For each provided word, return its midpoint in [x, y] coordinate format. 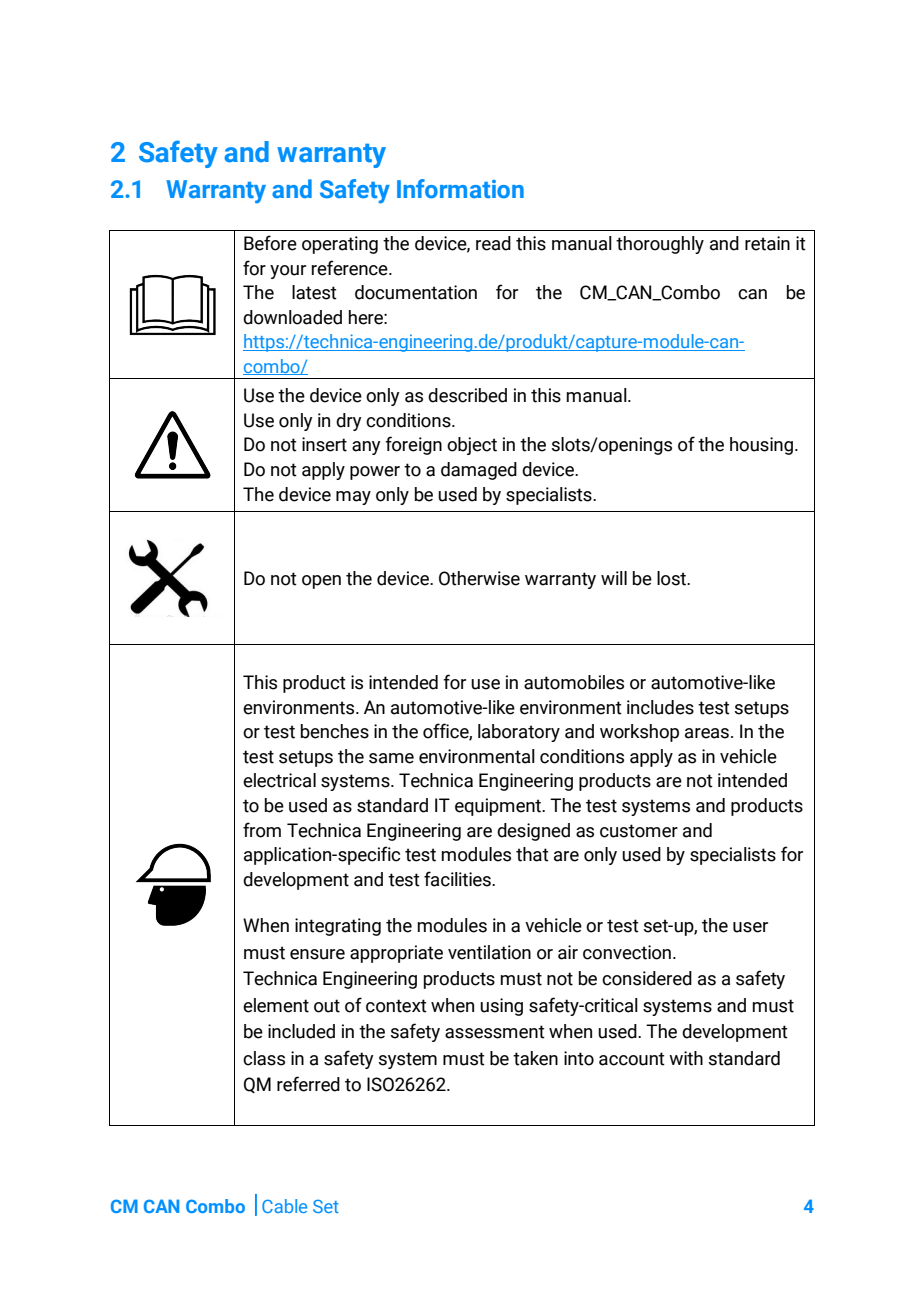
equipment [499, 807]
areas [707, 733]
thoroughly [660, 245]
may [353, 498]
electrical [279, 780]
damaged [479, 471]
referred [308, 1084]
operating [340, 245]
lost [673, 578]
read [493, 243]
